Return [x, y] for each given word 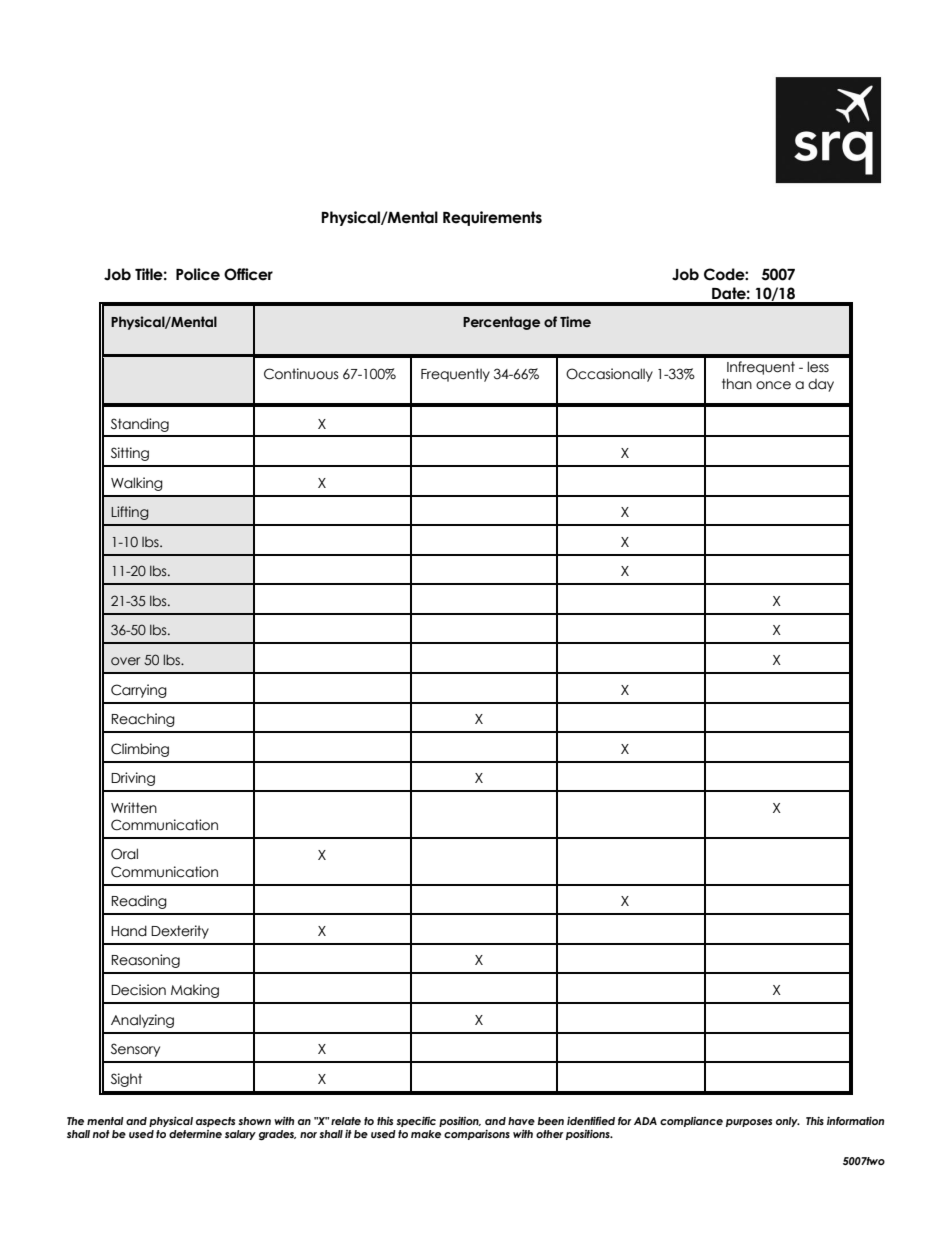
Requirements [492, 218]
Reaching [143, 720]
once [773, 385]
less [818, 367]
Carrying [139, 691]
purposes [749, 1123]
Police [198, 274]
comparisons [477, 1134]
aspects [215, 1122]
